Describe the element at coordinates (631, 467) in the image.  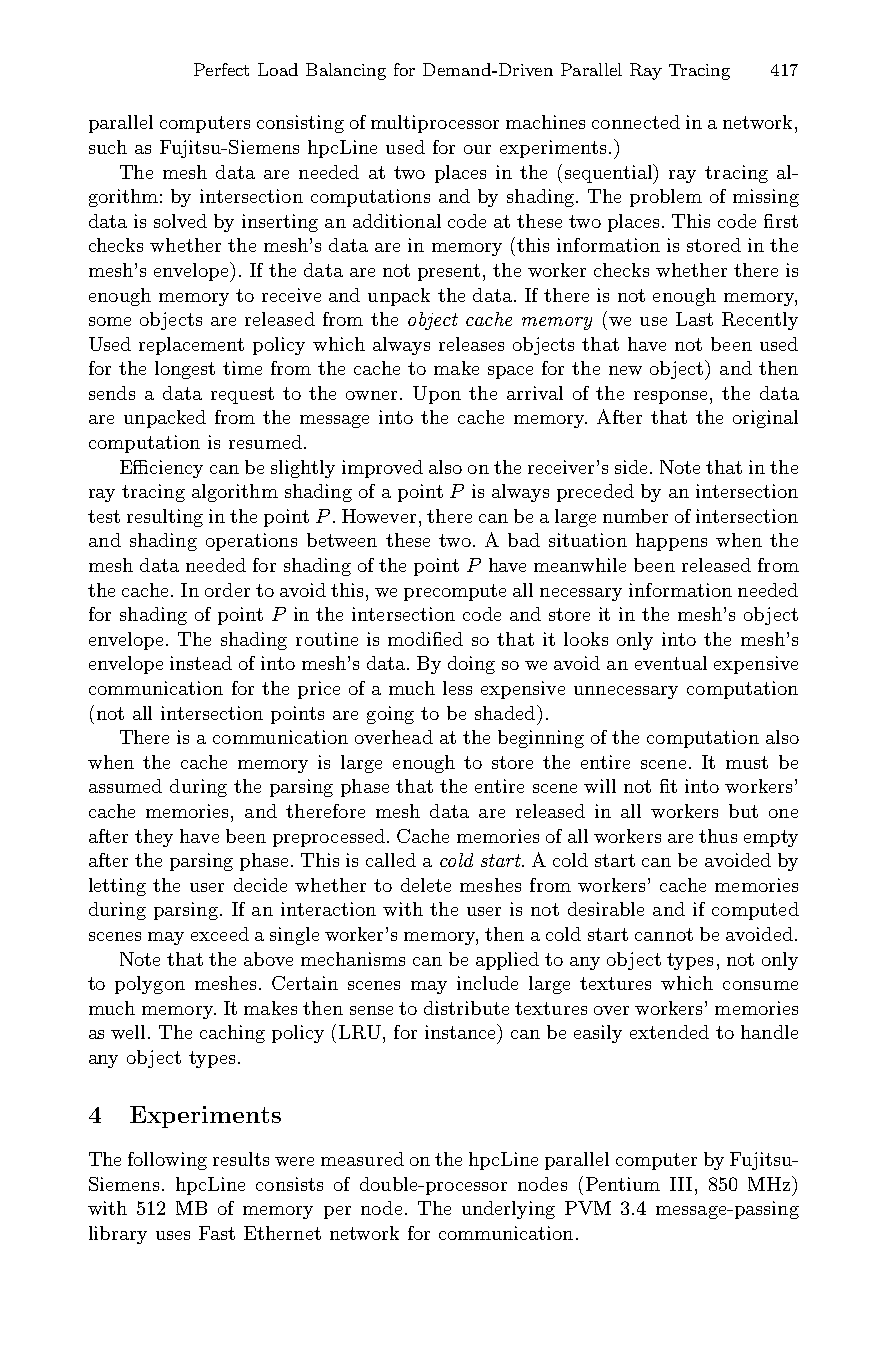
I see `side` at that location.
